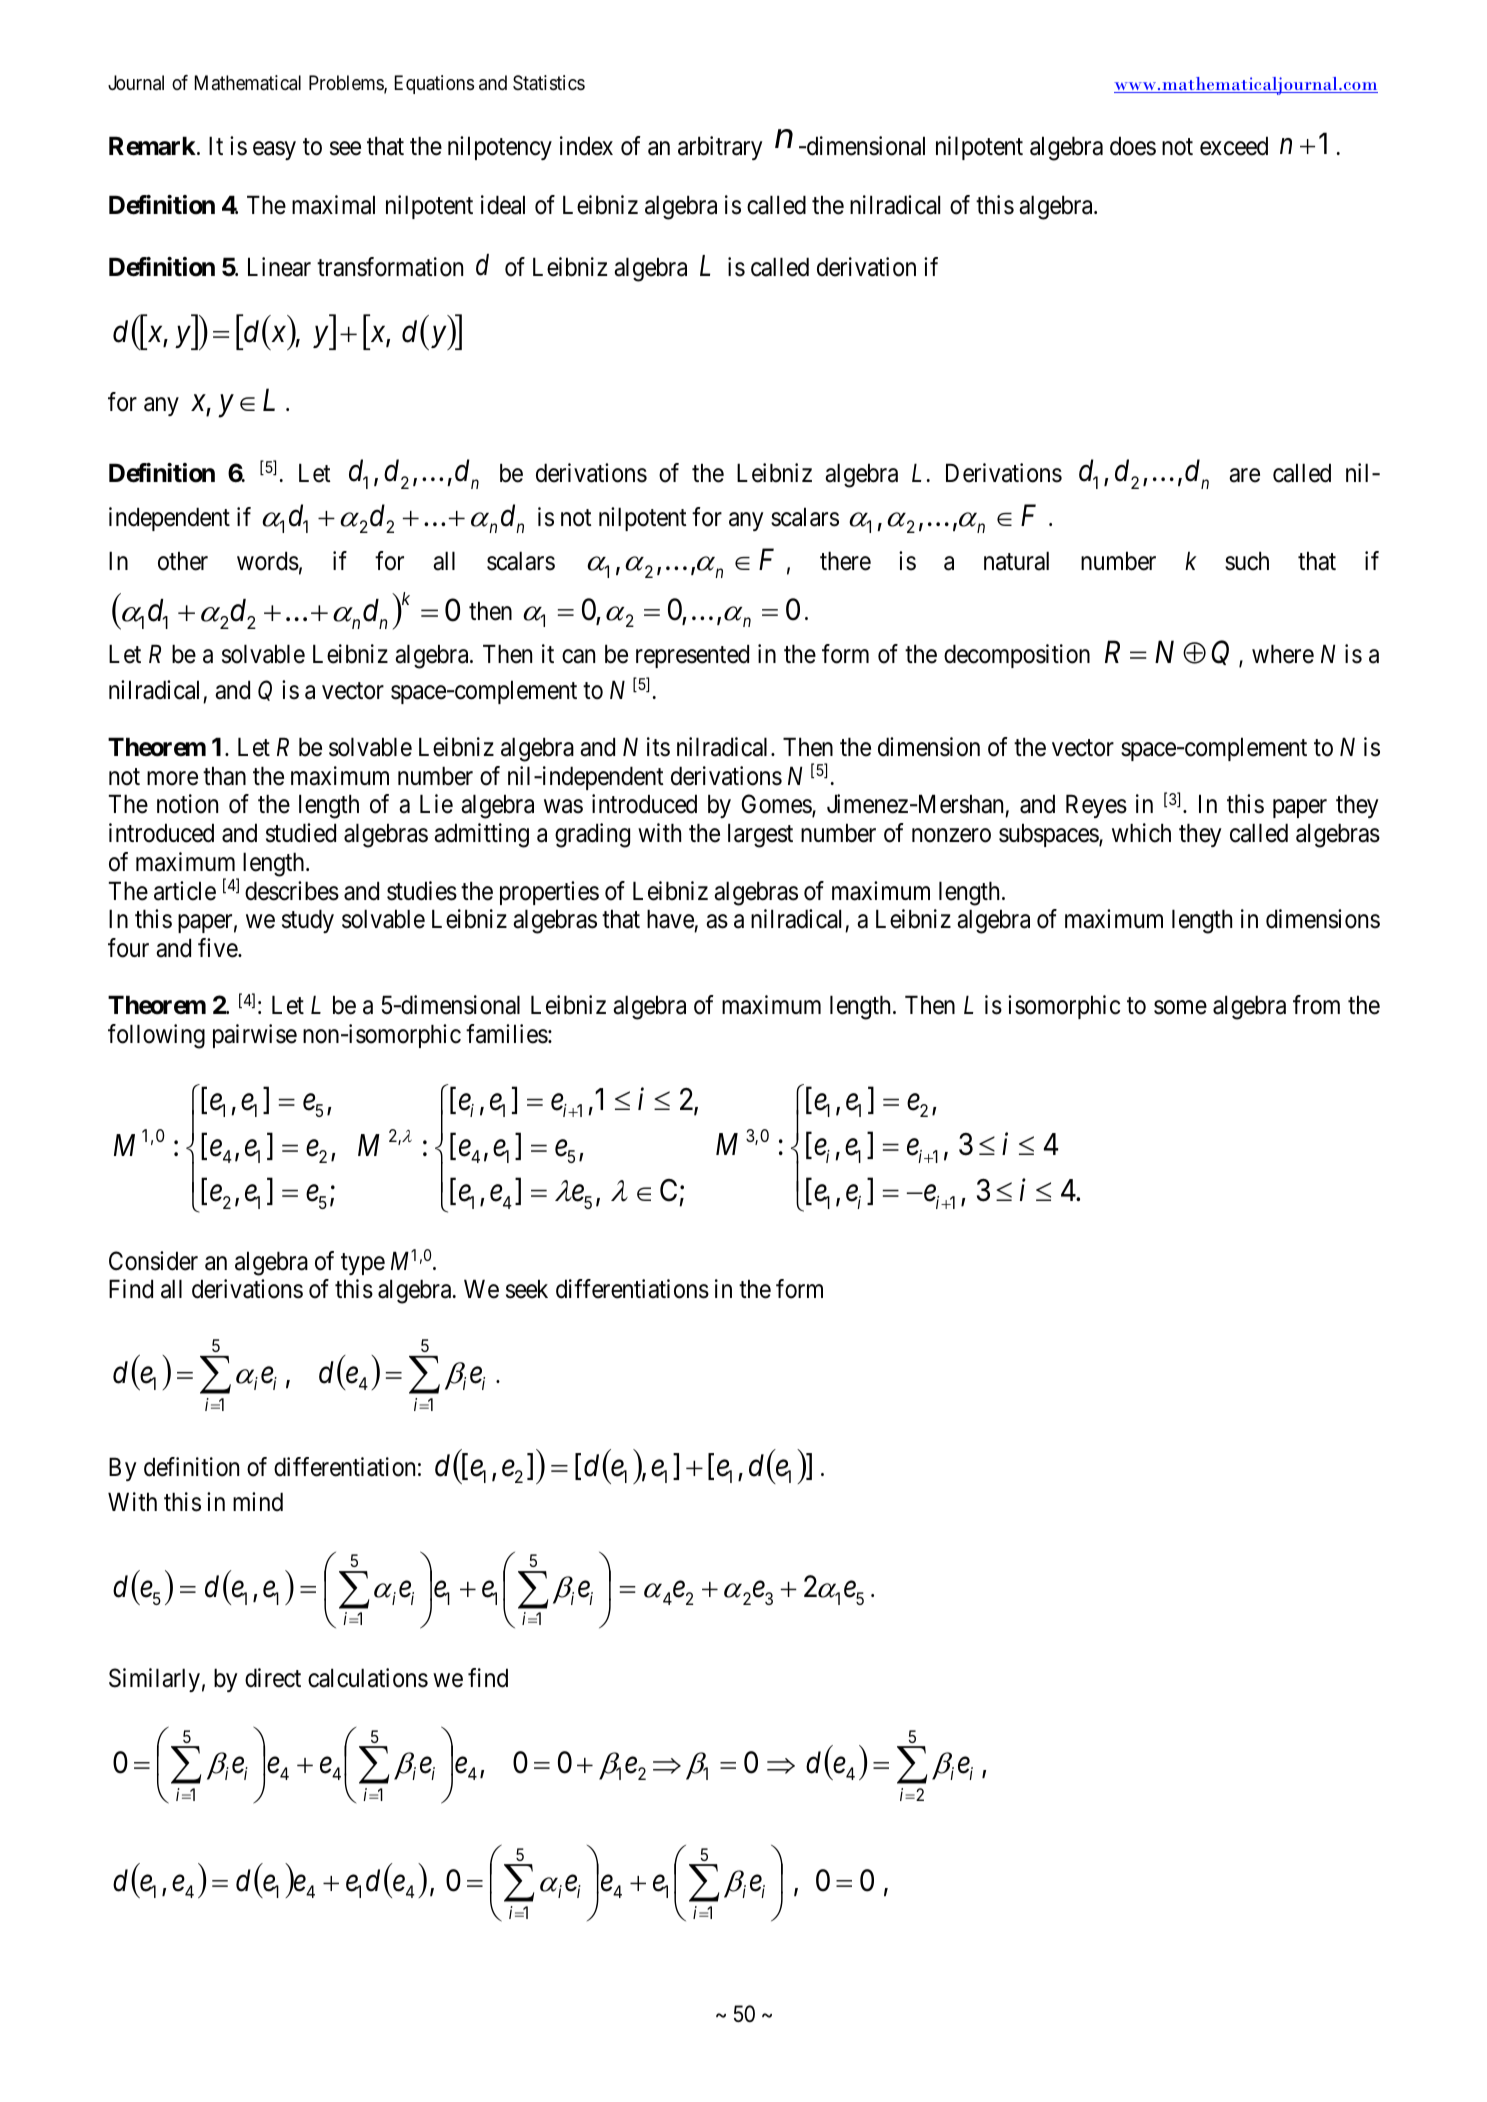  What do you see at coordinates (273, 1678) in the screenshot?
I see `direct` at bounding box center [273, 1678].
